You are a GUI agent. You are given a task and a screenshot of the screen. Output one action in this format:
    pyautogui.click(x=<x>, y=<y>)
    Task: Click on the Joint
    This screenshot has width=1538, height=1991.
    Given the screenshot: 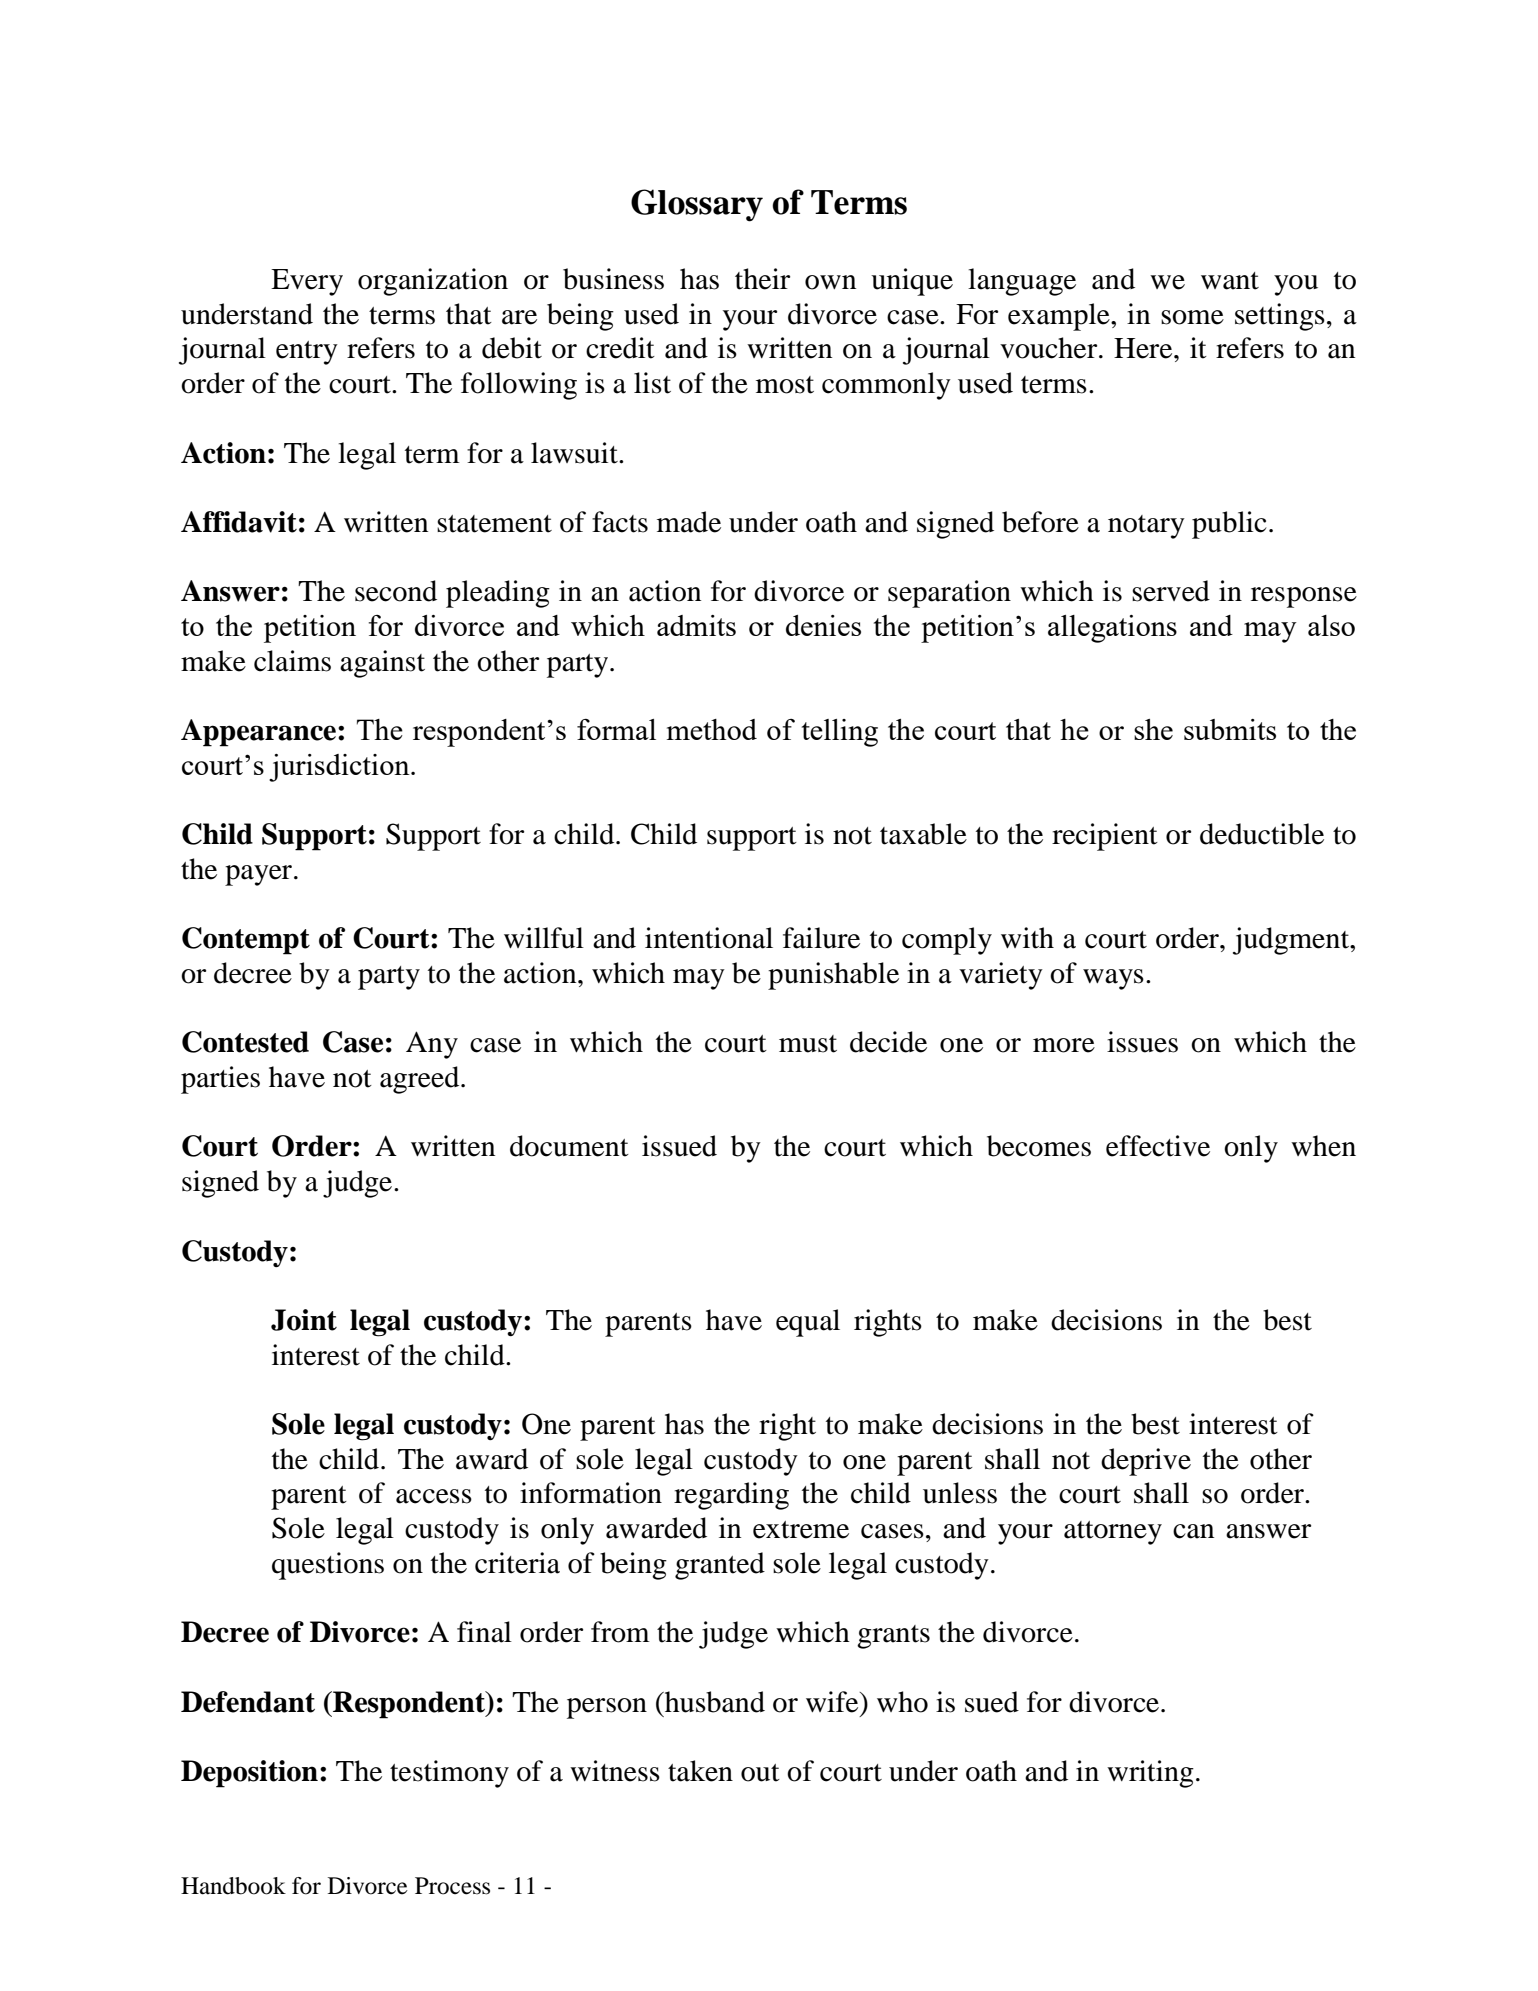 What is the action you would take?
    pyautogui.click(x=304, y=1320)
